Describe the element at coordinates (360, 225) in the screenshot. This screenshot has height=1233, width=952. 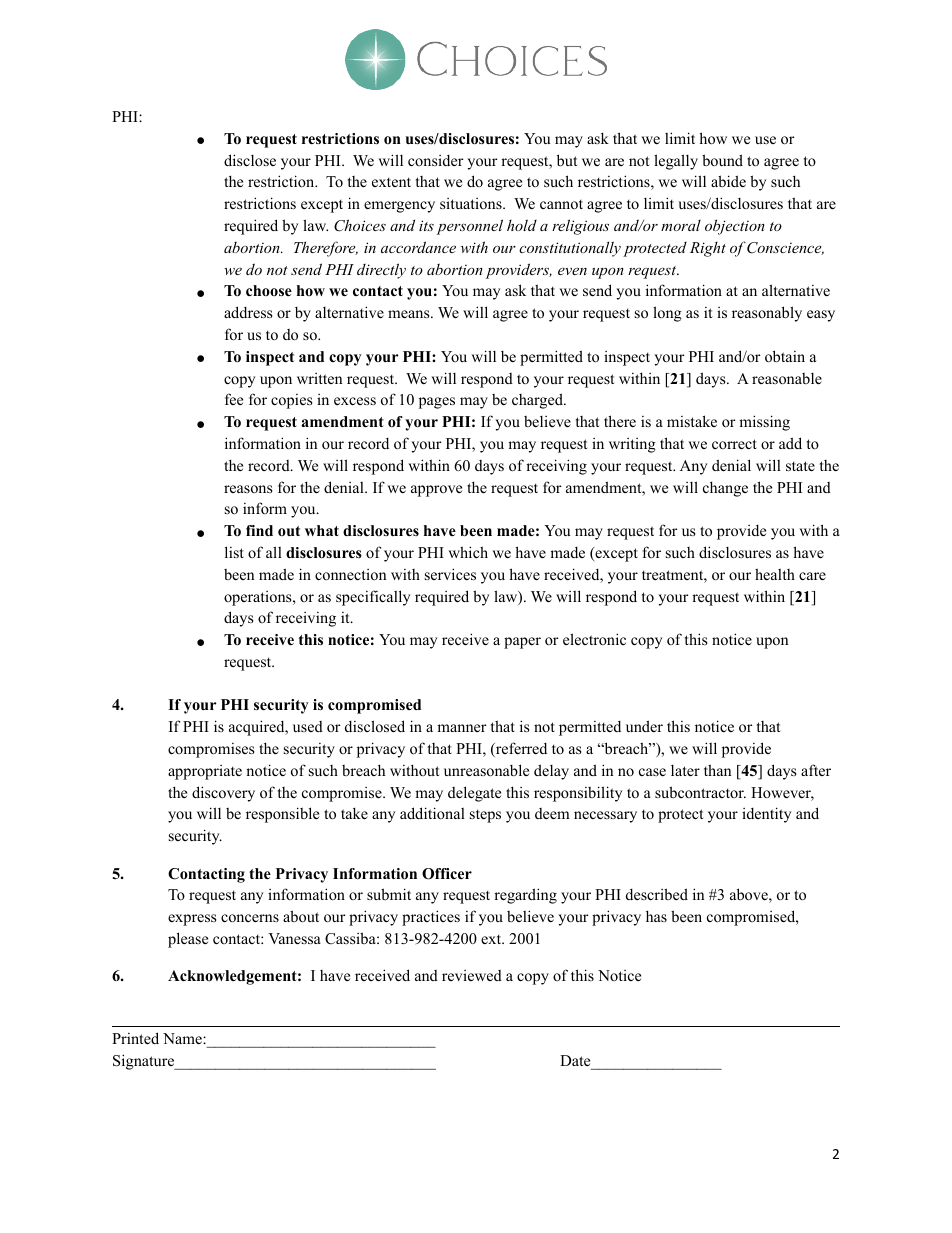
I see `Choices` at that location.
